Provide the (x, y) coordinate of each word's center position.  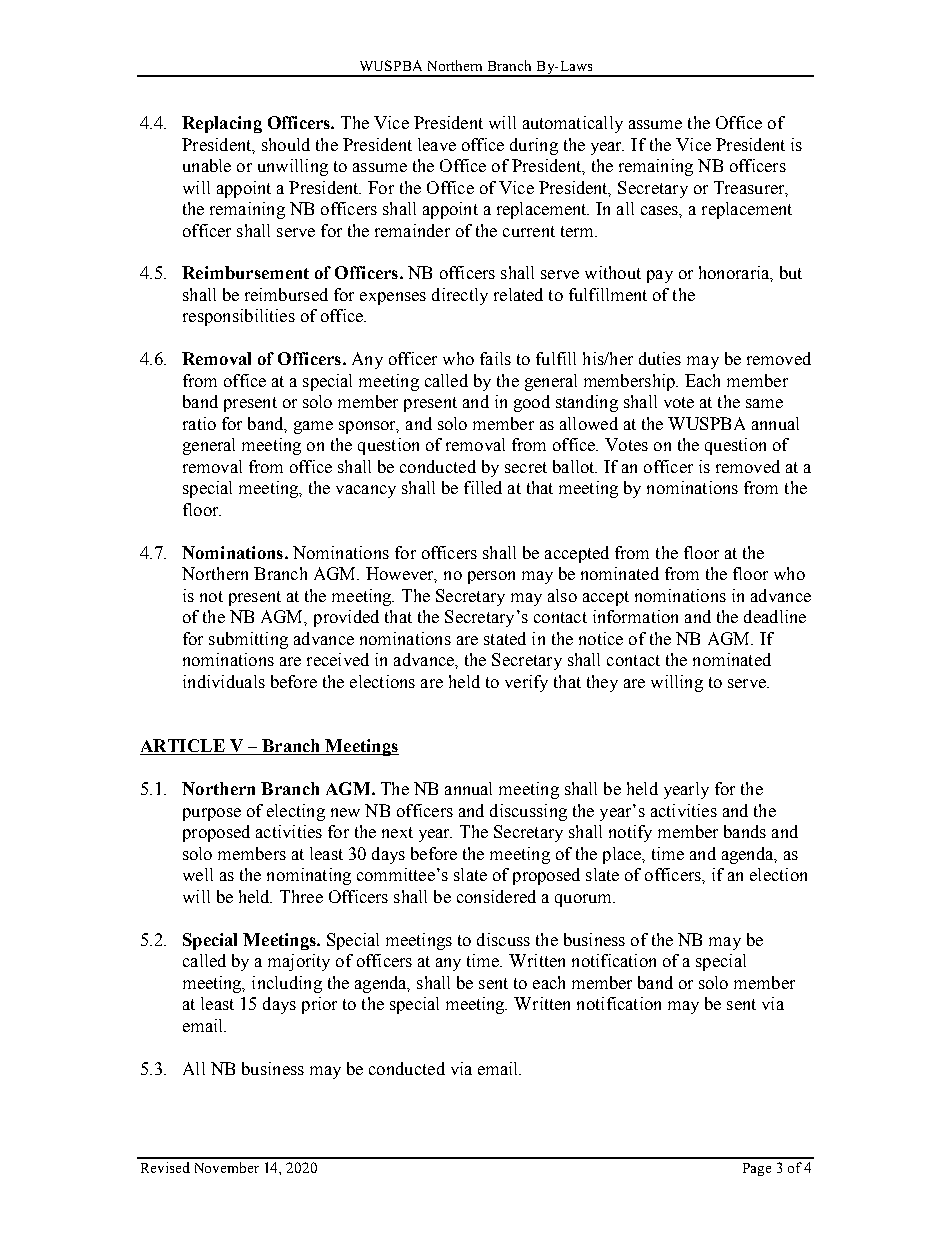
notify (630, 833)
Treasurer (750, 188)
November (227, 1167)
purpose (212, 814)
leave (437, 144)
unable (207, 165)
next (397, 832)
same (764, 403)
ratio (199, 423)
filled (483, 487)
